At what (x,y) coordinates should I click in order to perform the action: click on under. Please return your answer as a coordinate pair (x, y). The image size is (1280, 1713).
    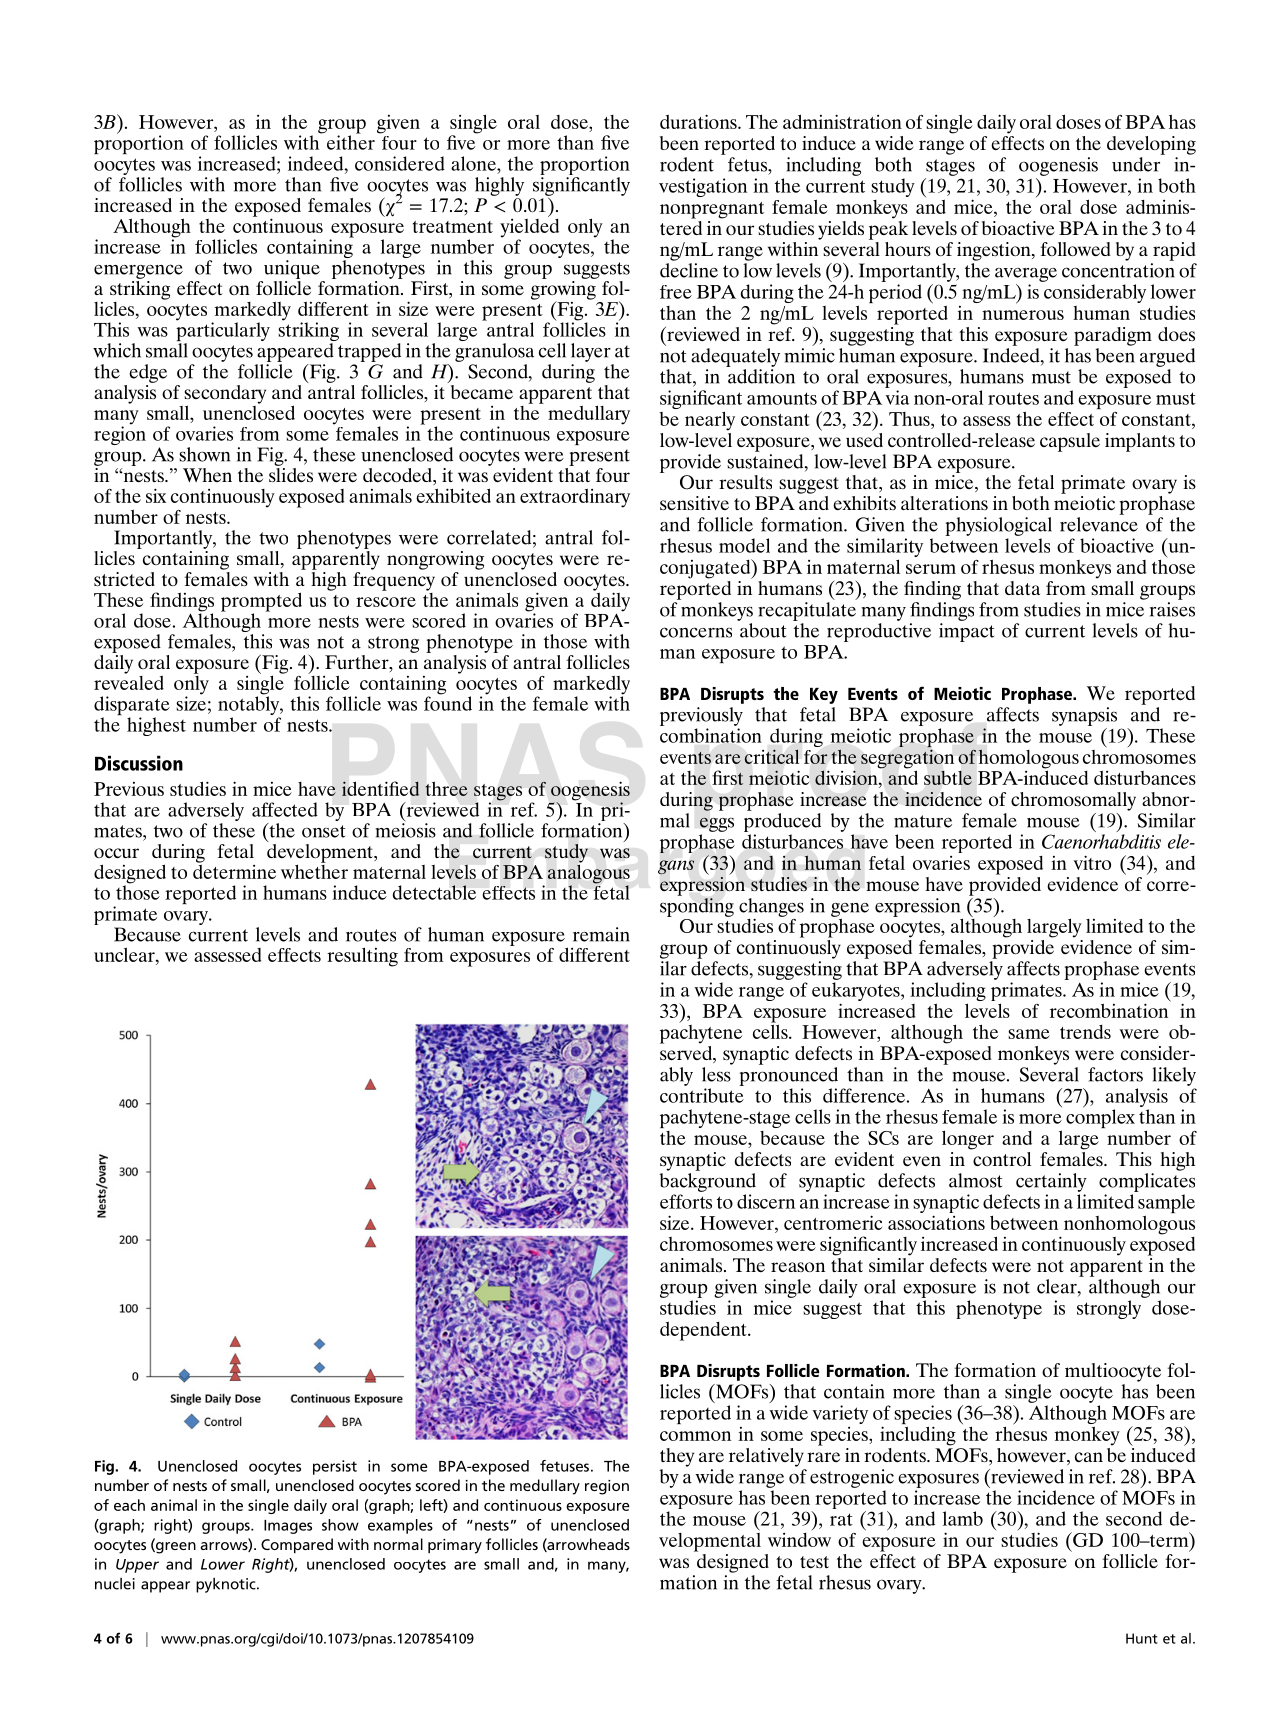
    Looking at the image, I should click on (1136, 164).
